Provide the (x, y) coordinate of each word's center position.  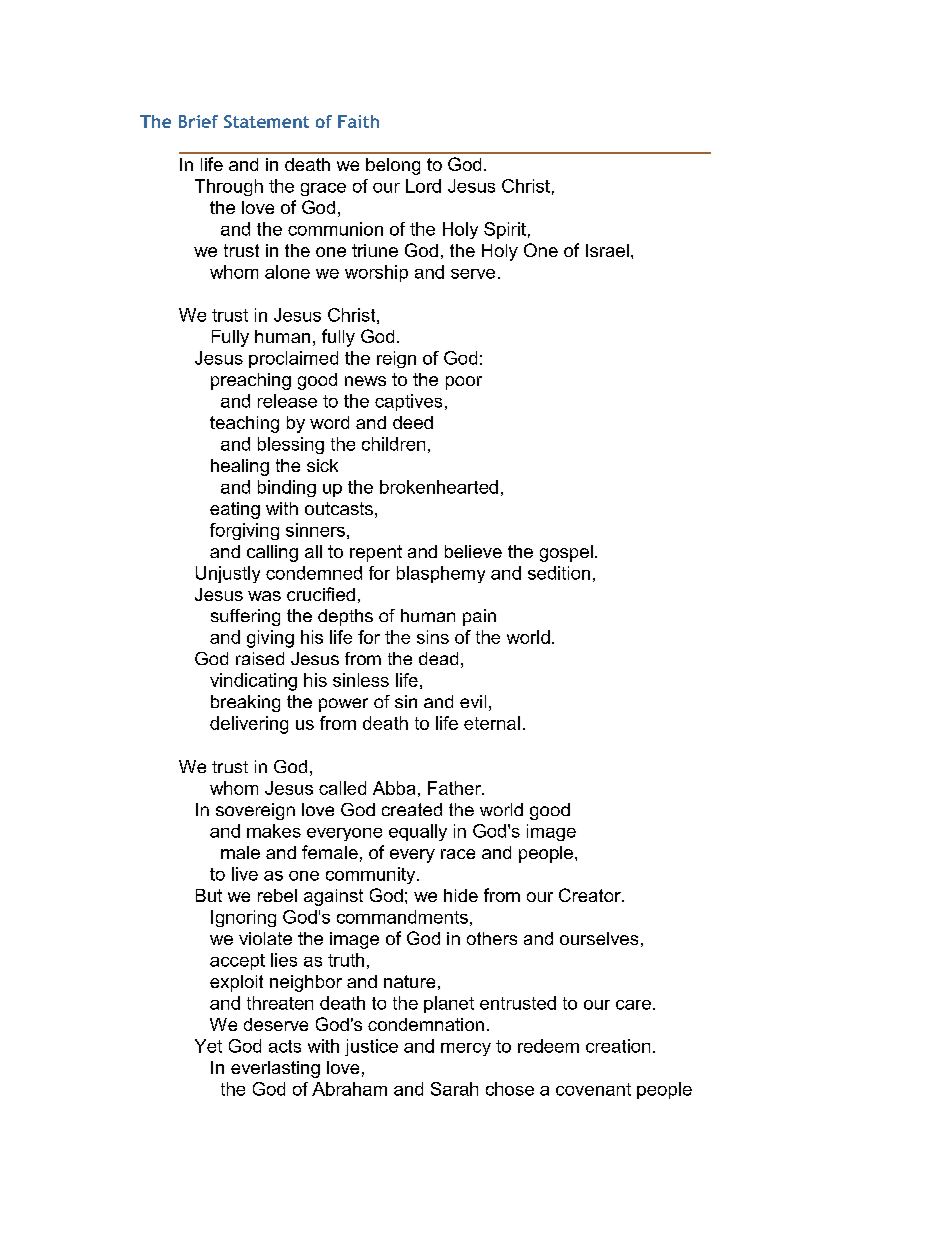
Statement (266, 121)
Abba (394, 788)
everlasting (275, 1069)
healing (240, 467)
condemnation (426, 1024)
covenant (593, 1089)
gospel (566, 553)
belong (393, 166)
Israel (607, 250)
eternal (492, 723)
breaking (245, 703)
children (393, 444)
